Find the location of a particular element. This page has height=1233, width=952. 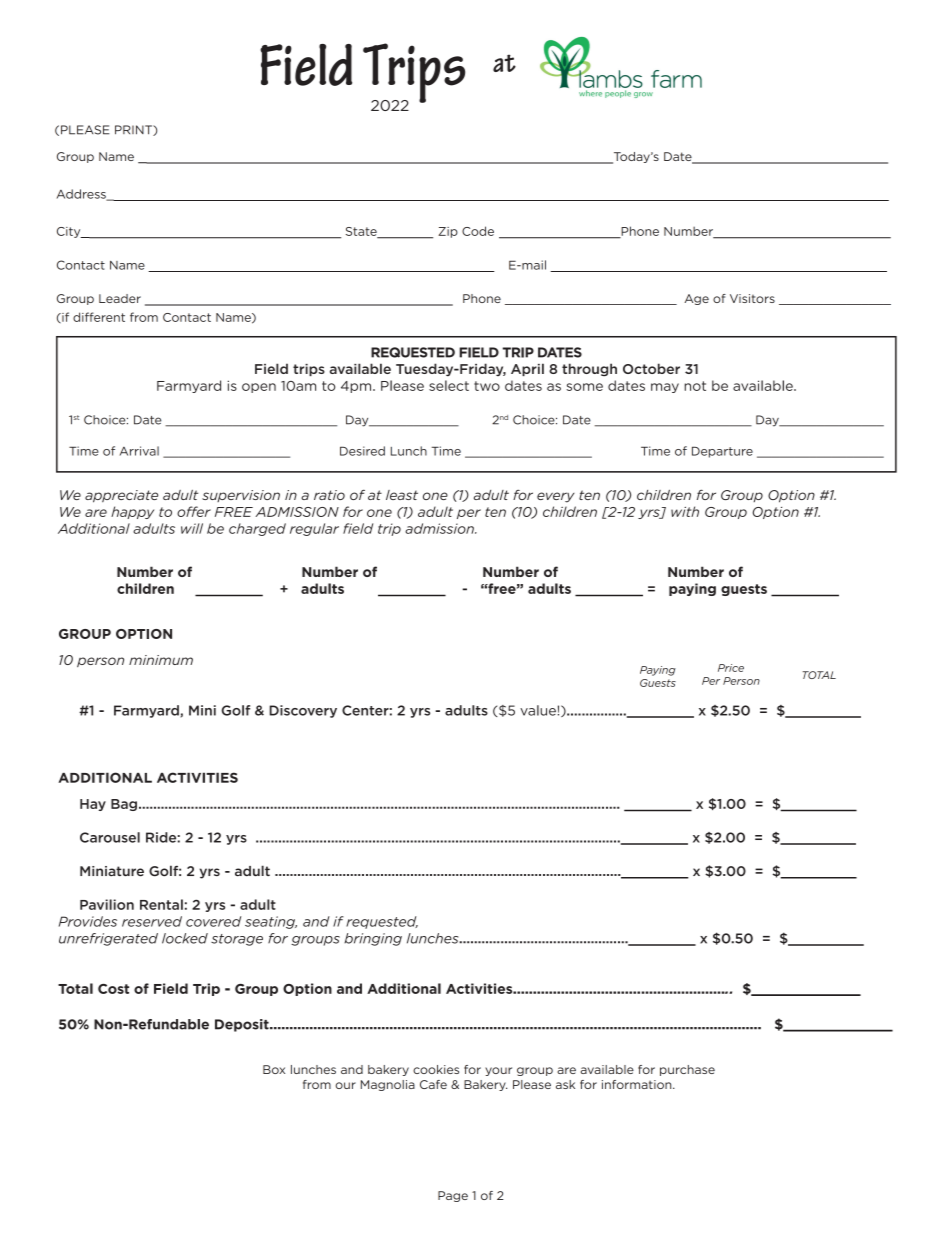

Price is located at coordinates (731, 668).
